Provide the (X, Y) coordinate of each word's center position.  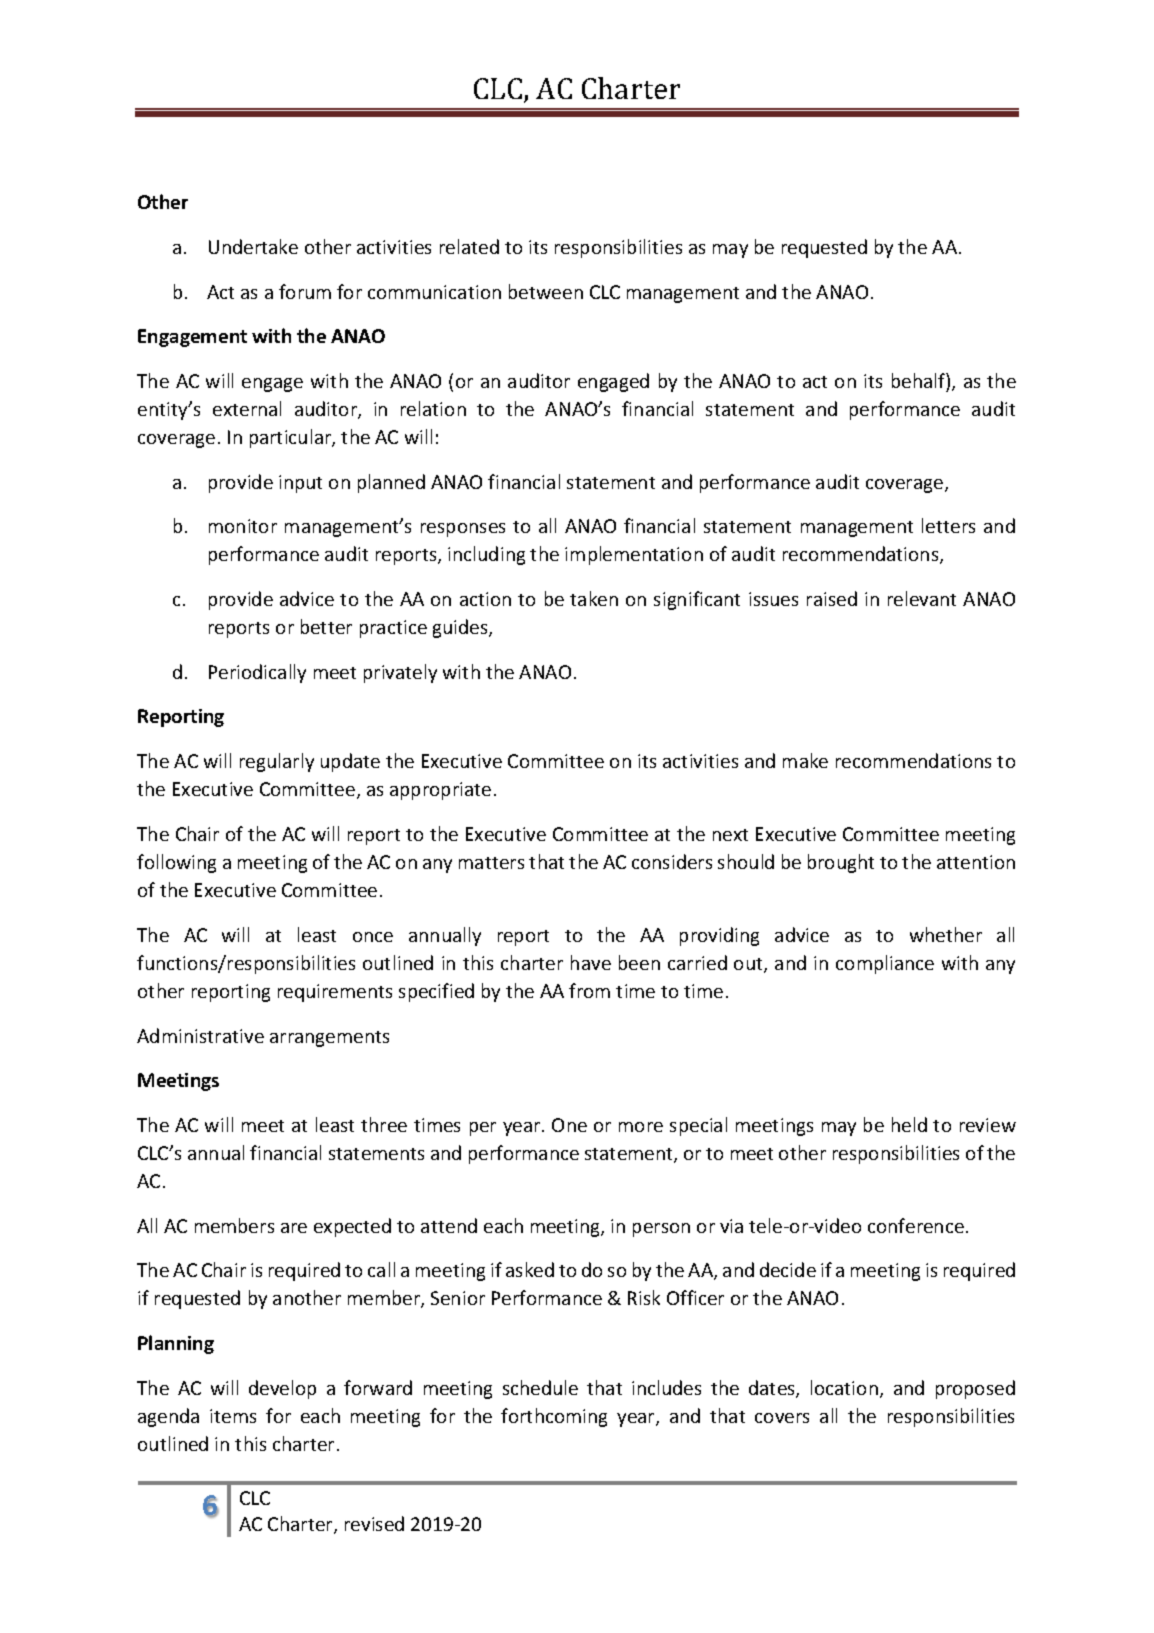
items (233, 1416)
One (569, 1125)
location (844, 1387)
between (546, 291)
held (909, 1124)
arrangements (329, 1039)
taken (594, 598)
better (326, 626)
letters (948, 525)
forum (305, 291)
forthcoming (554, 1417)
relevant (922, 598)
